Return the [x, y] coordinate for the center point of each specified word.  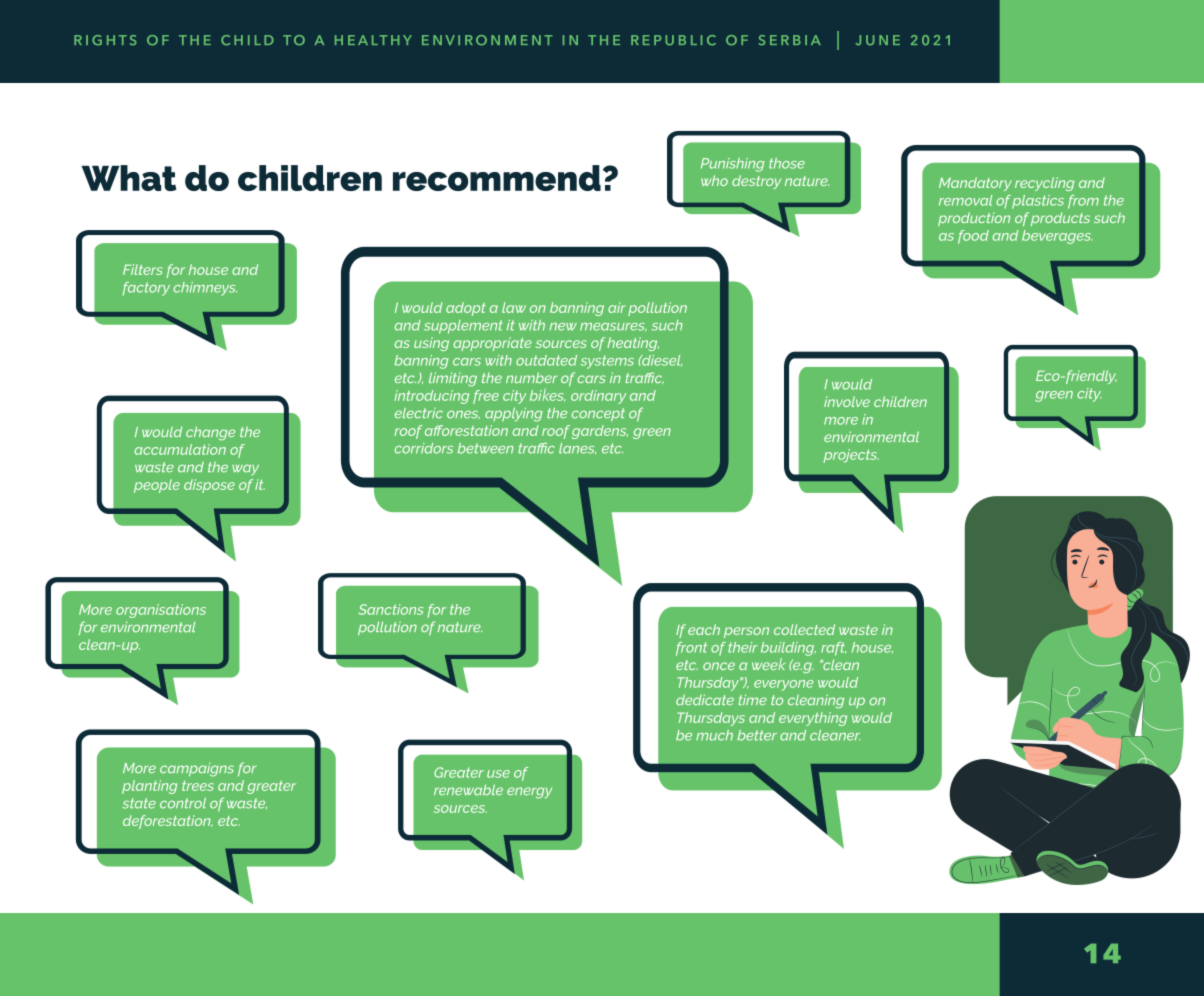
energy [529, 793]
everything [813, 719]
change [210, 433]
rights [105, 40]
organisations [161, 611]
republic [673, 40]
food [973, 237]
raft [833, 649]
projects [851, 456]
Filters [143, 269]
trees [198, 786]
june [877, 40]
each [704, 629]
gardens [600, 432]
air [617, 307]
